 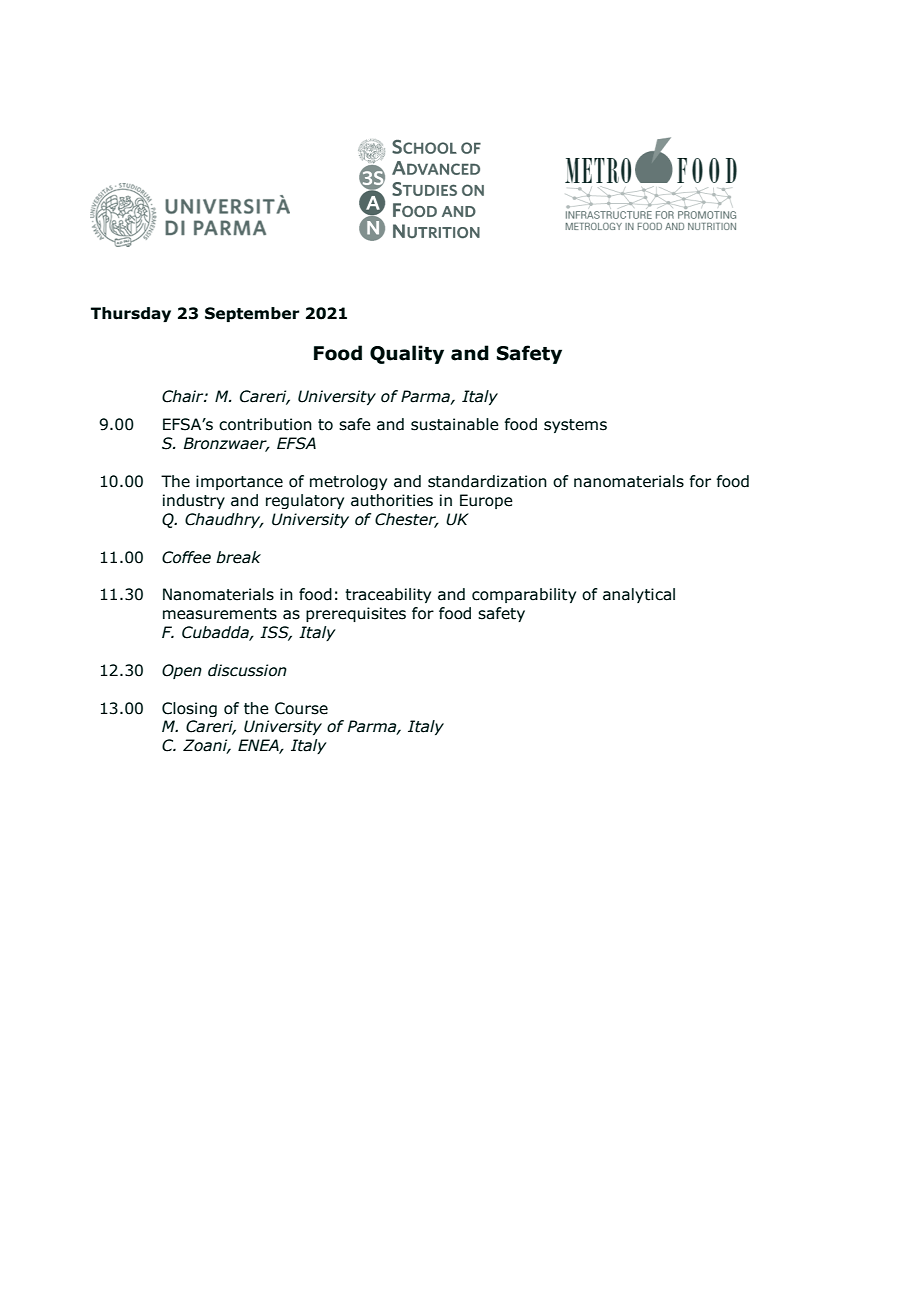 I want to click on Closing, so click(x=189, y=709).
